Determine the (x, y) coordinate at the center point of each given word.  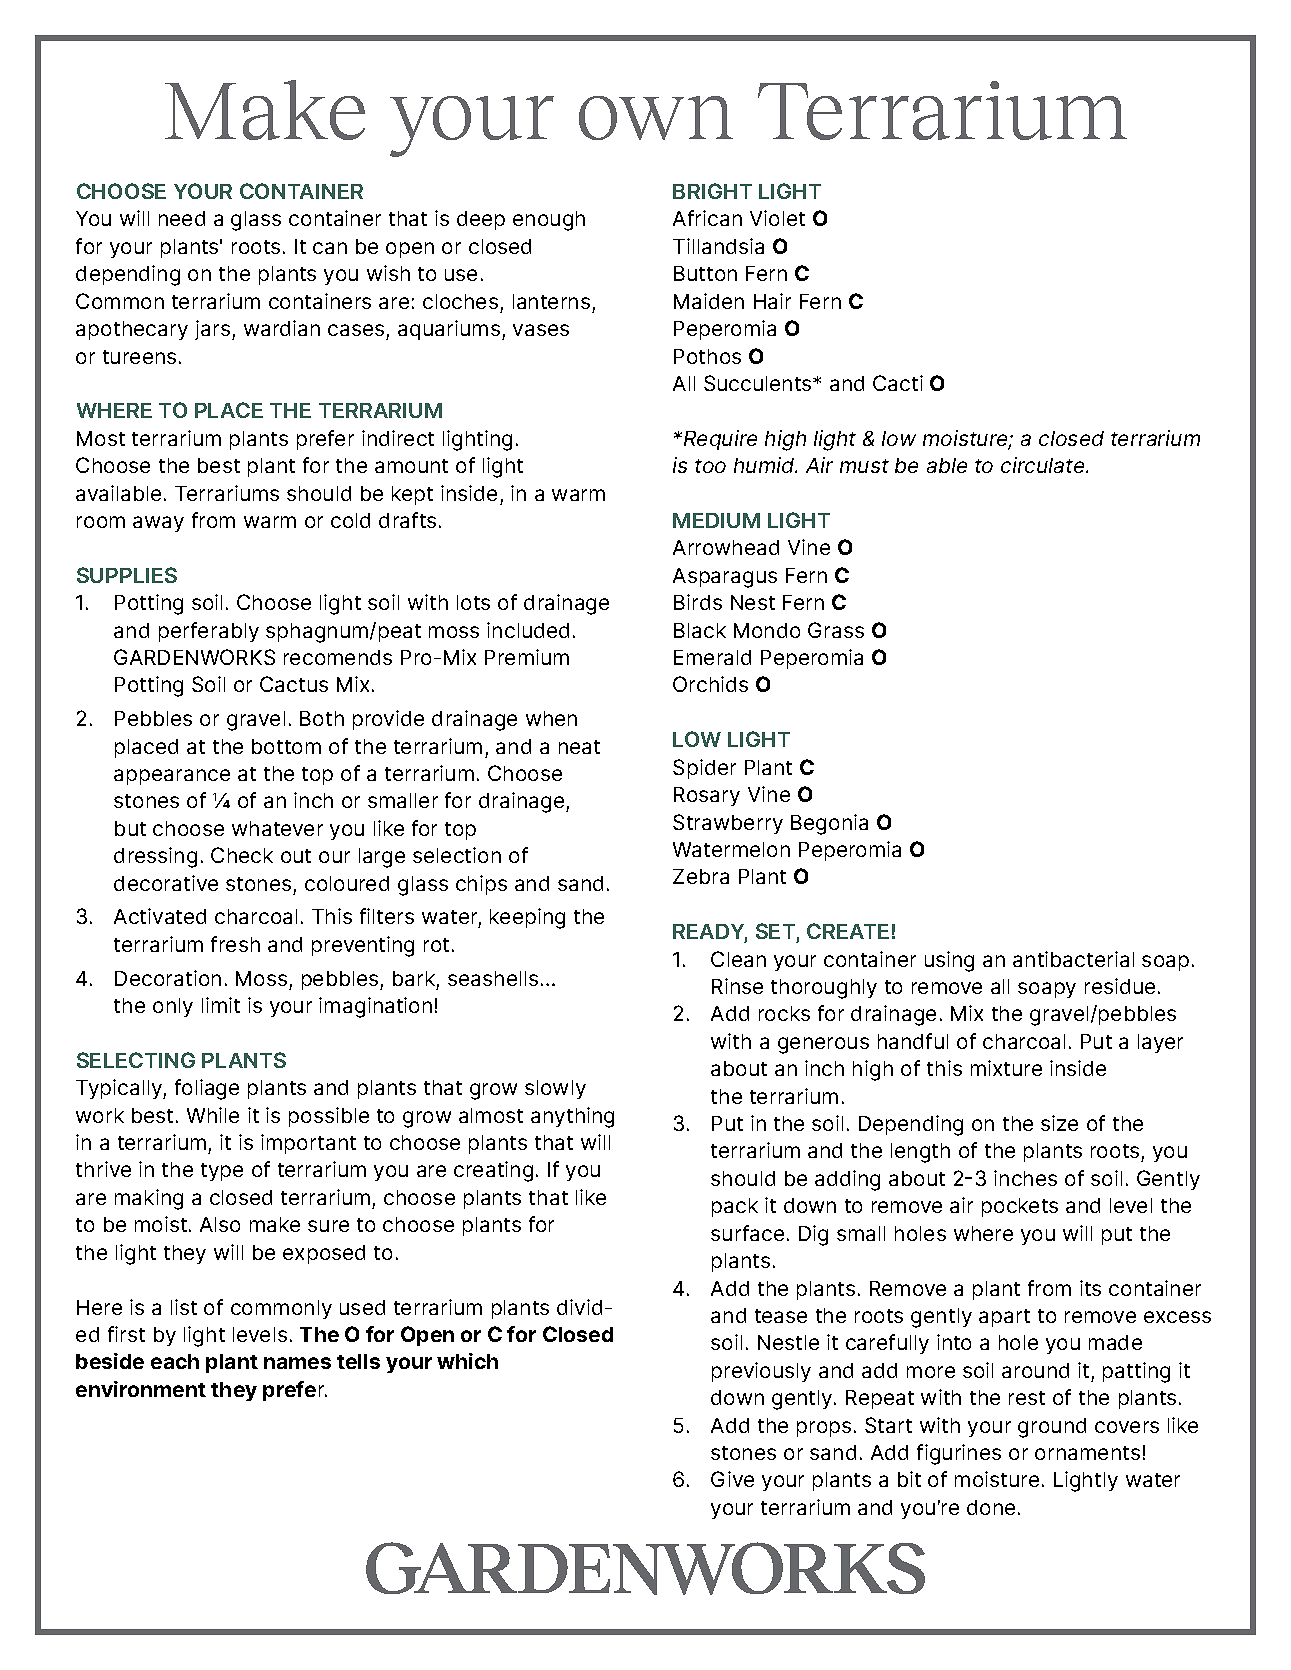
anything (572, 1117)
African (707, 218)
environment (141, 1389)
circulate (1044, 465)
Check (242, 855)
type (222, 1172)
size (1059, 1123)
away (158, 524)
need (182, 218)
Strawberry (728, 824)
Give (732, 1479)
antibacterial (1073, 959)
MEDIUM (716, 520)
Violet (777, 218)
